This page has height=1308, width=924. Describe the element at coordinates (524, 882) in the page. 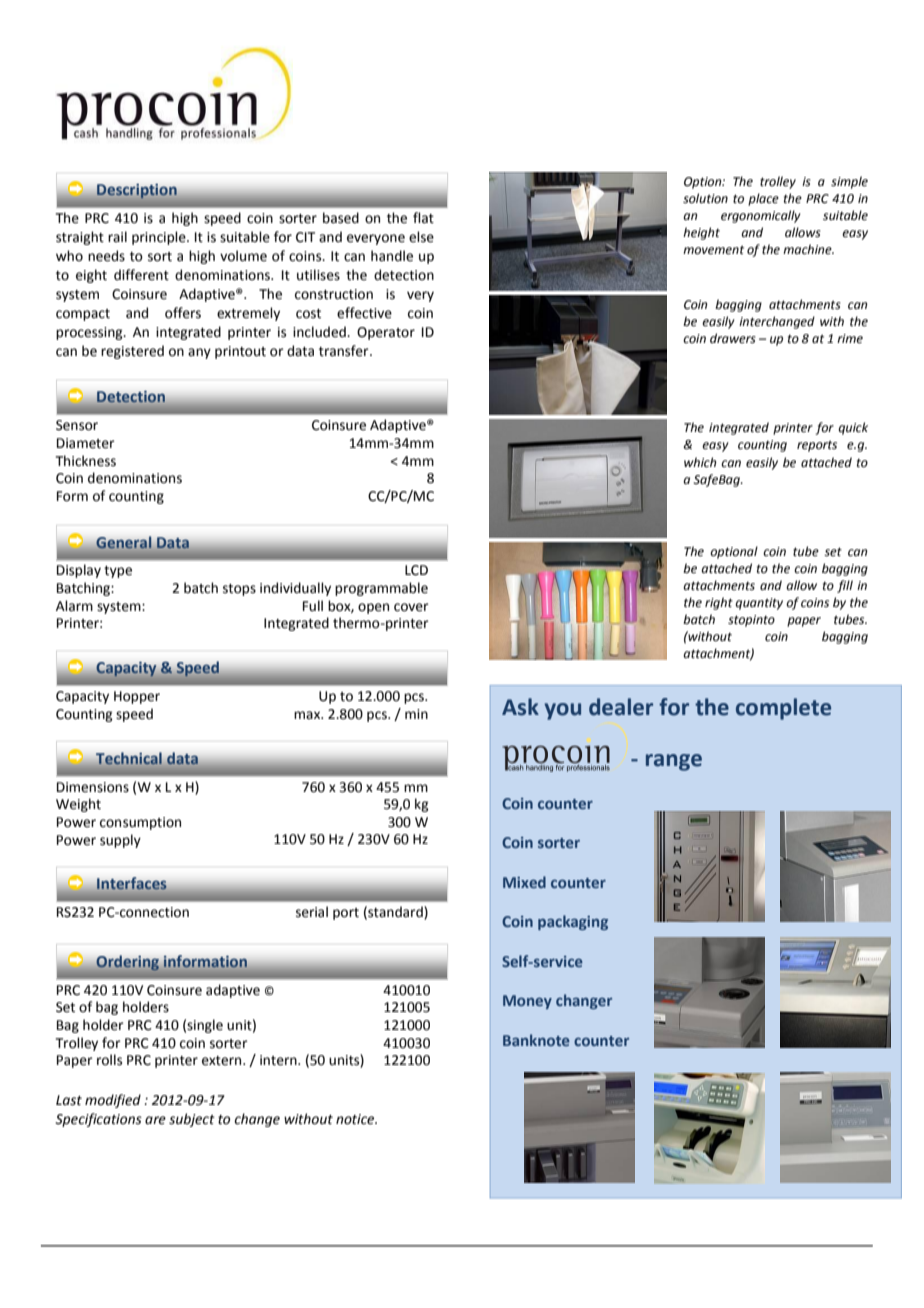

I see `Mixed` at that location.
